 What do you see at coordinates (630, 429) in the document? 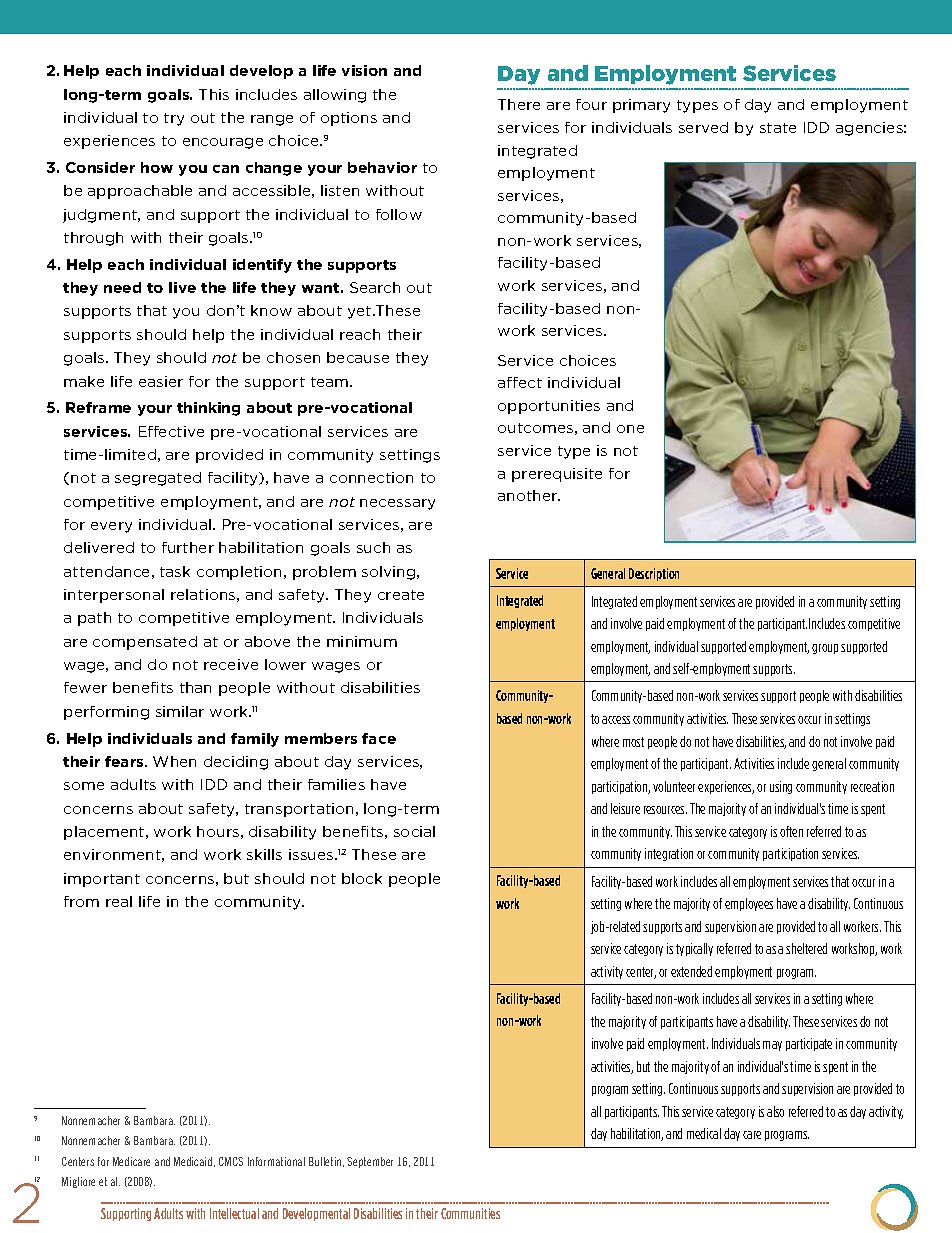
I see `one` at bounding box center [630, 429].
